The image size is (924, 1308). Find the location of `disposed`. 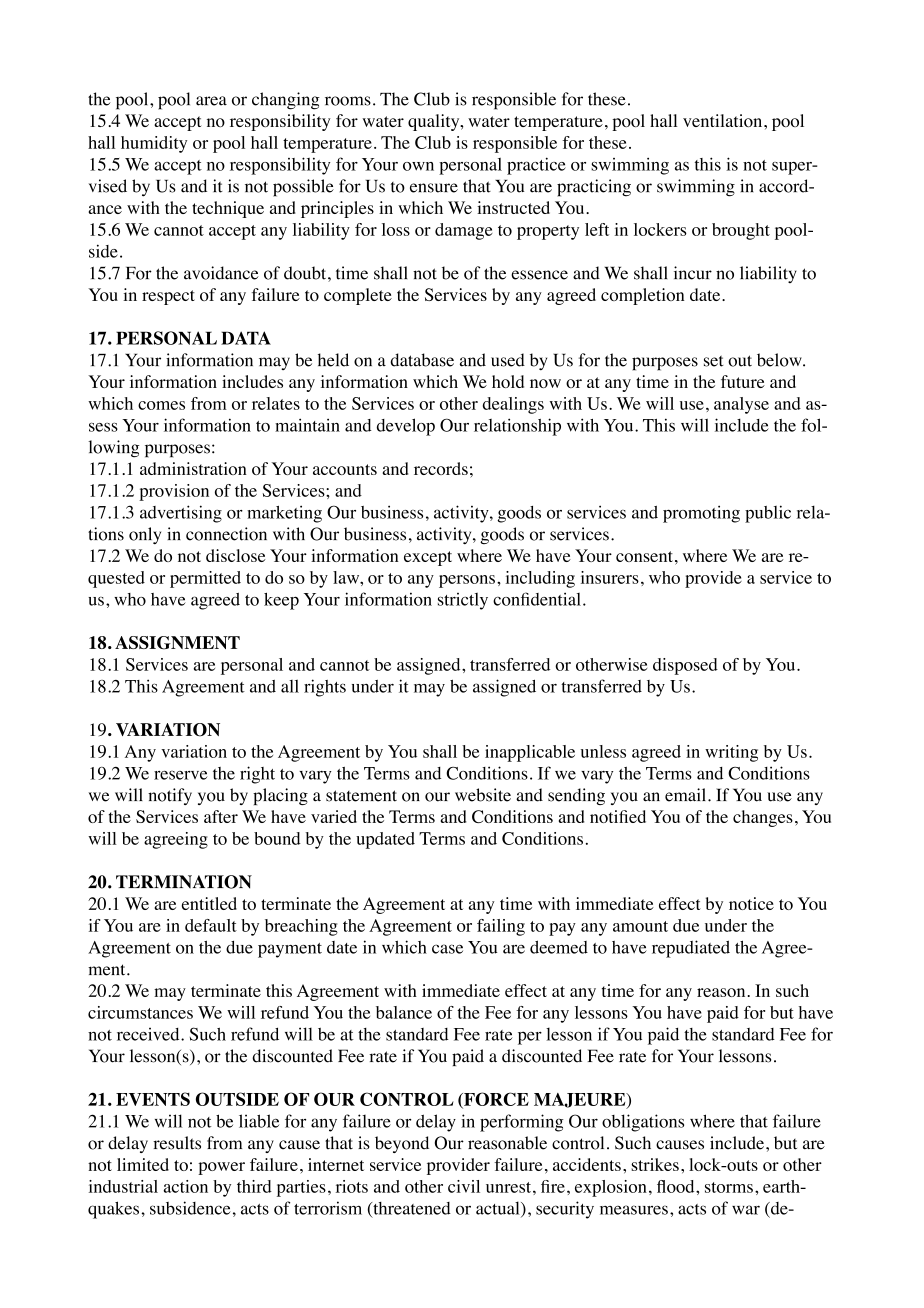

disposed is located at coordinates (685, 666).
